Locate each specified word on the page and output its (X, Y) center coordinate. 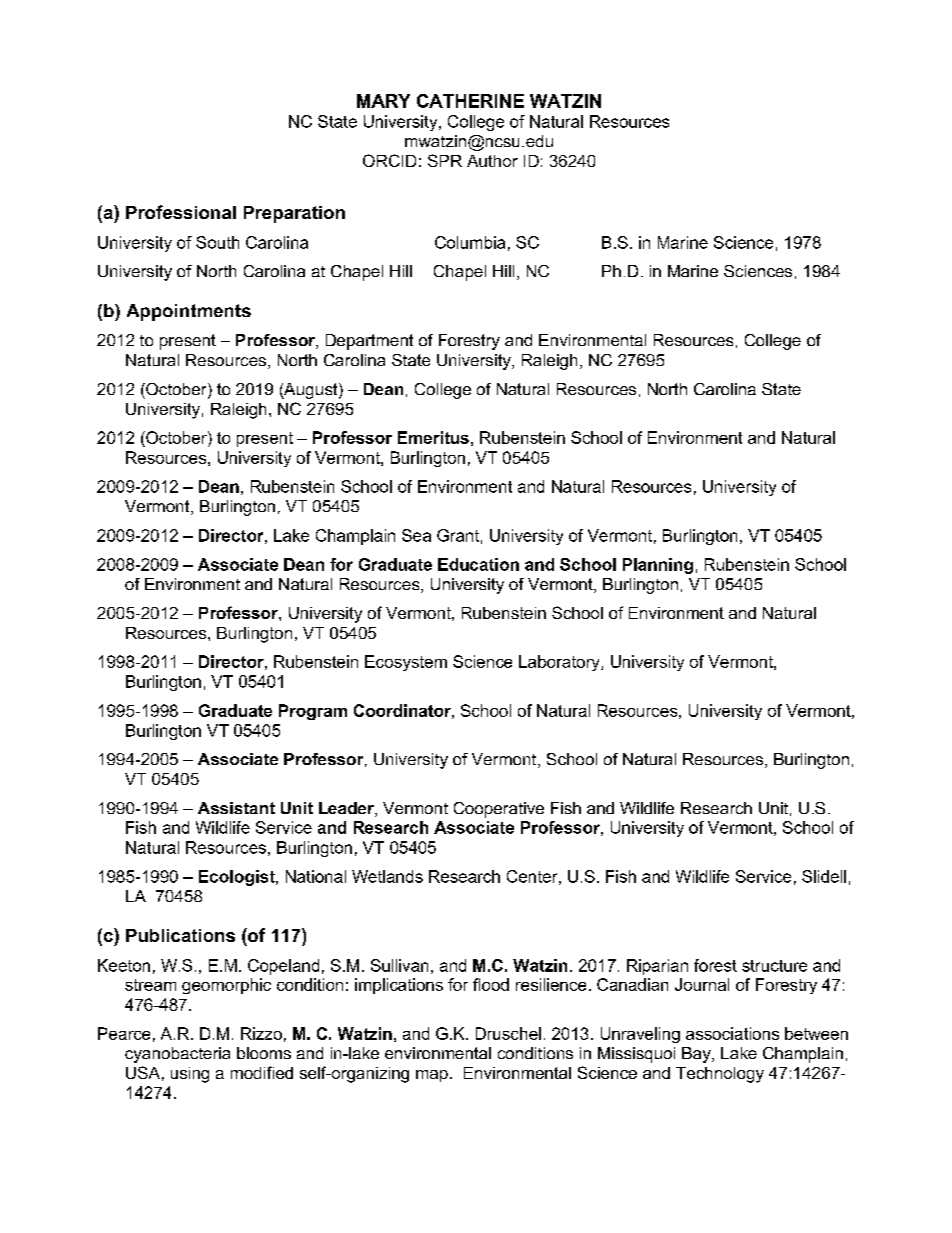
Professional (181, 212)
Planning (658, 566)
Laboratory (560, 663)
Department (369, 342)
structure (774, 966)
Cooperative (499, 810)
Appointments (189, 312)
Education (478, 564)
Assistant (236, 808)
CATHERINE (470, 101)
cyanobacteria (177, 1055)
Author (492, 161)
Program (313, 712)
